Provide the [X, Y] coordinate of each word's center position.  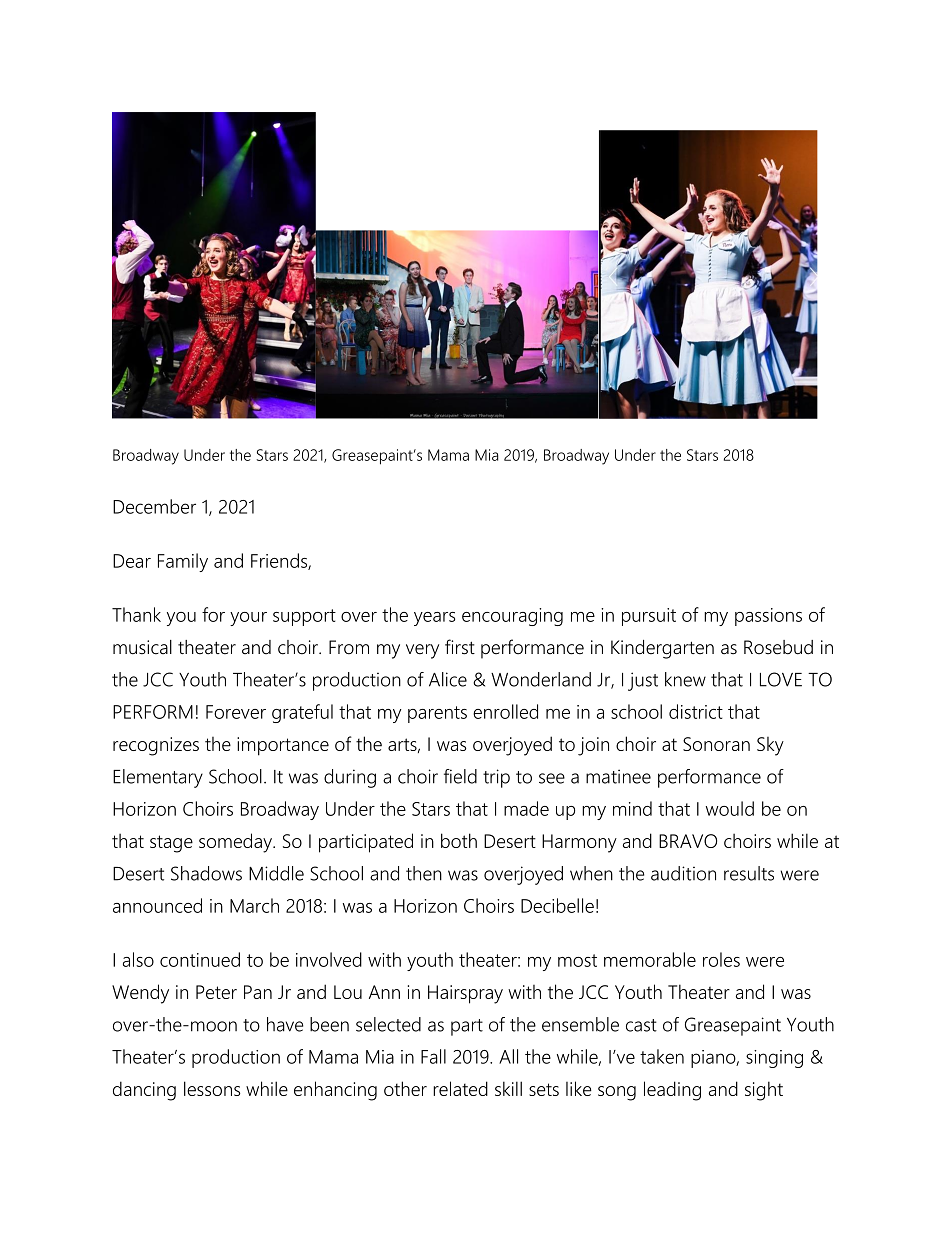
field [460, 776]
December [154, 506]
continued [200, 959]
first [460, 647]
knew [685, 679]
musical [142, 647]
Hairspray [465, 994]
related [460, 1088]
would [730, 808]
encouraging [512, 617]
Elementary [158, 778]
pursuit [649, 617]
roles [721, 959]
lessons [212, 1088]
